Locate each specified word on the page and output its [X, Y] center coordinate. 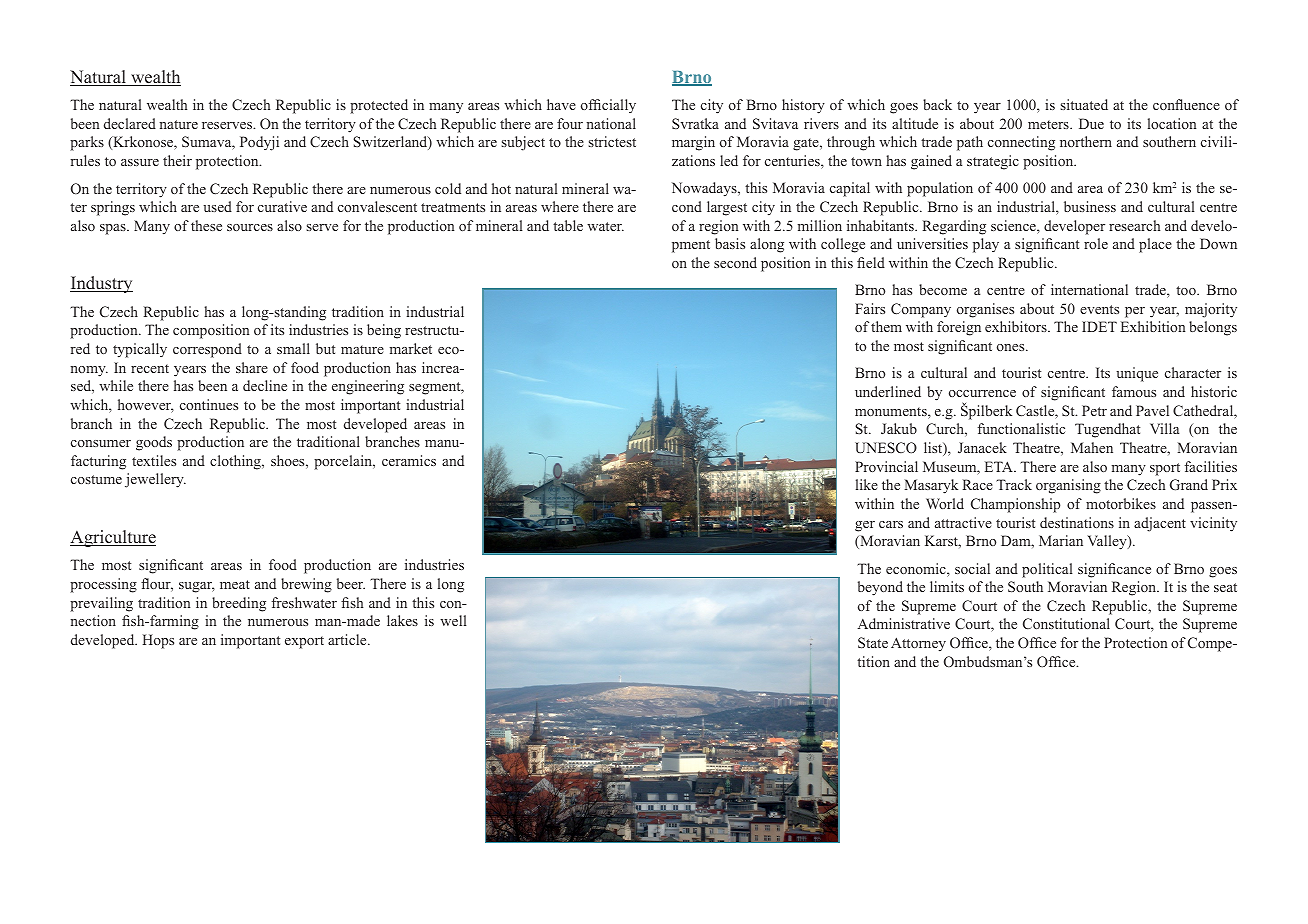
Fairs [870, 308]
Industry [101, 284]
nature [178, 124]
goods [154, 443]
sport [1165, 469]
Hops [158, 641]
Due [1091, 123]
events [1099, 309]
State [873, 642]
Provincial [886, 466]
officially [608, 106]
